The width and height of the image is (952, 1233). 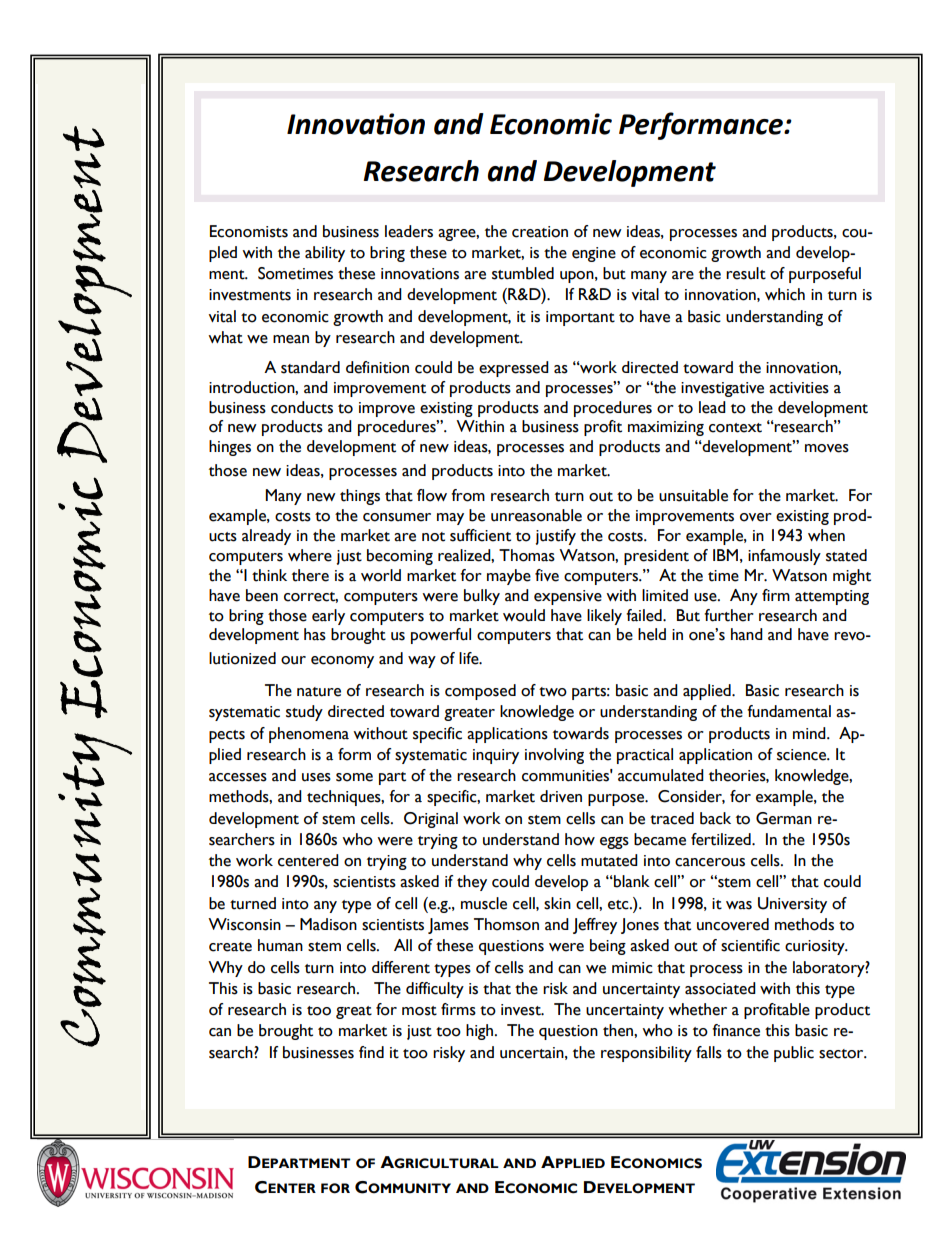 I want to click on find, so click(x=371, y=1052).
